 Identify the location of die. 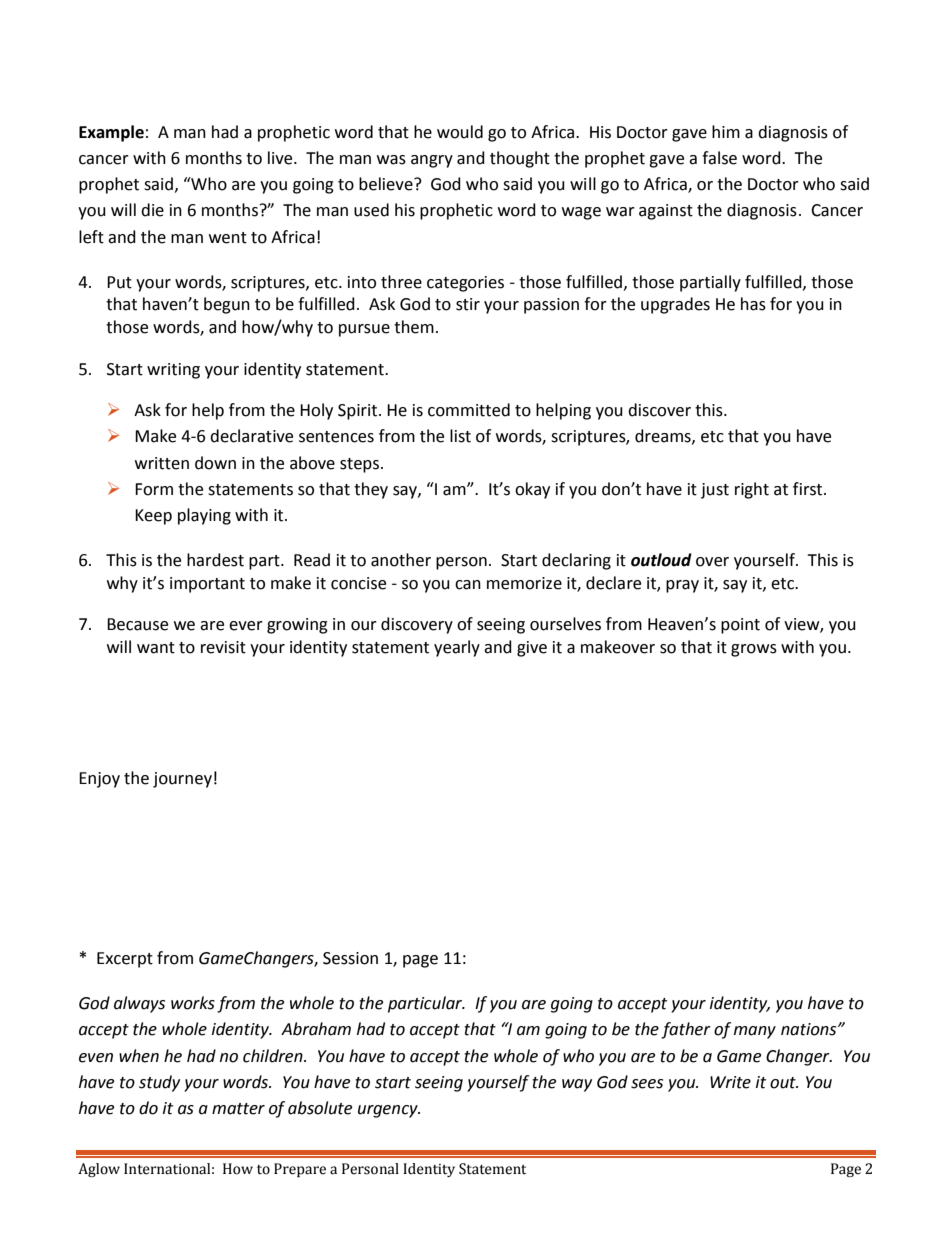
(152, 210).
